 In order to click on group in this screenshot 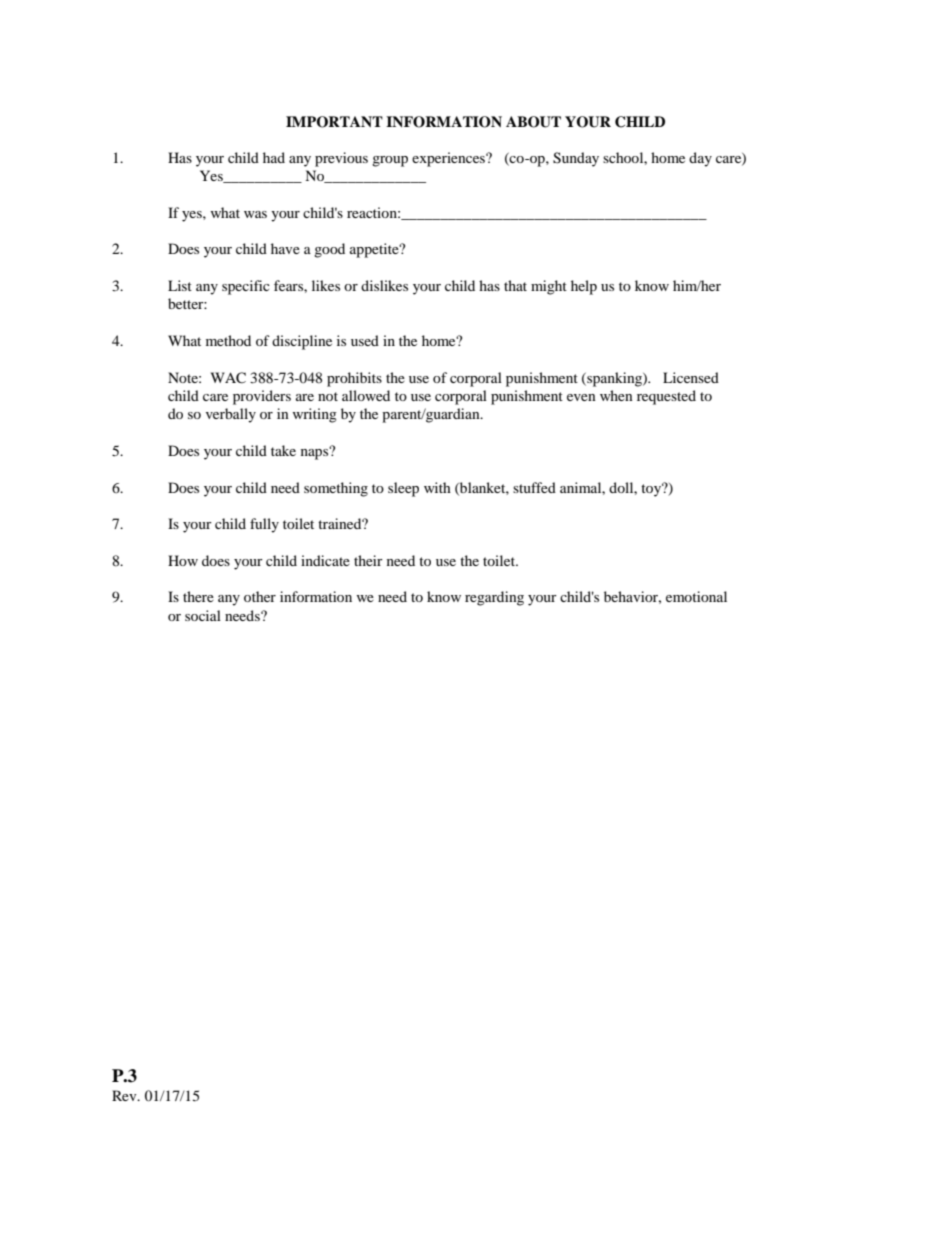, I will do `click(390, 161)`.
